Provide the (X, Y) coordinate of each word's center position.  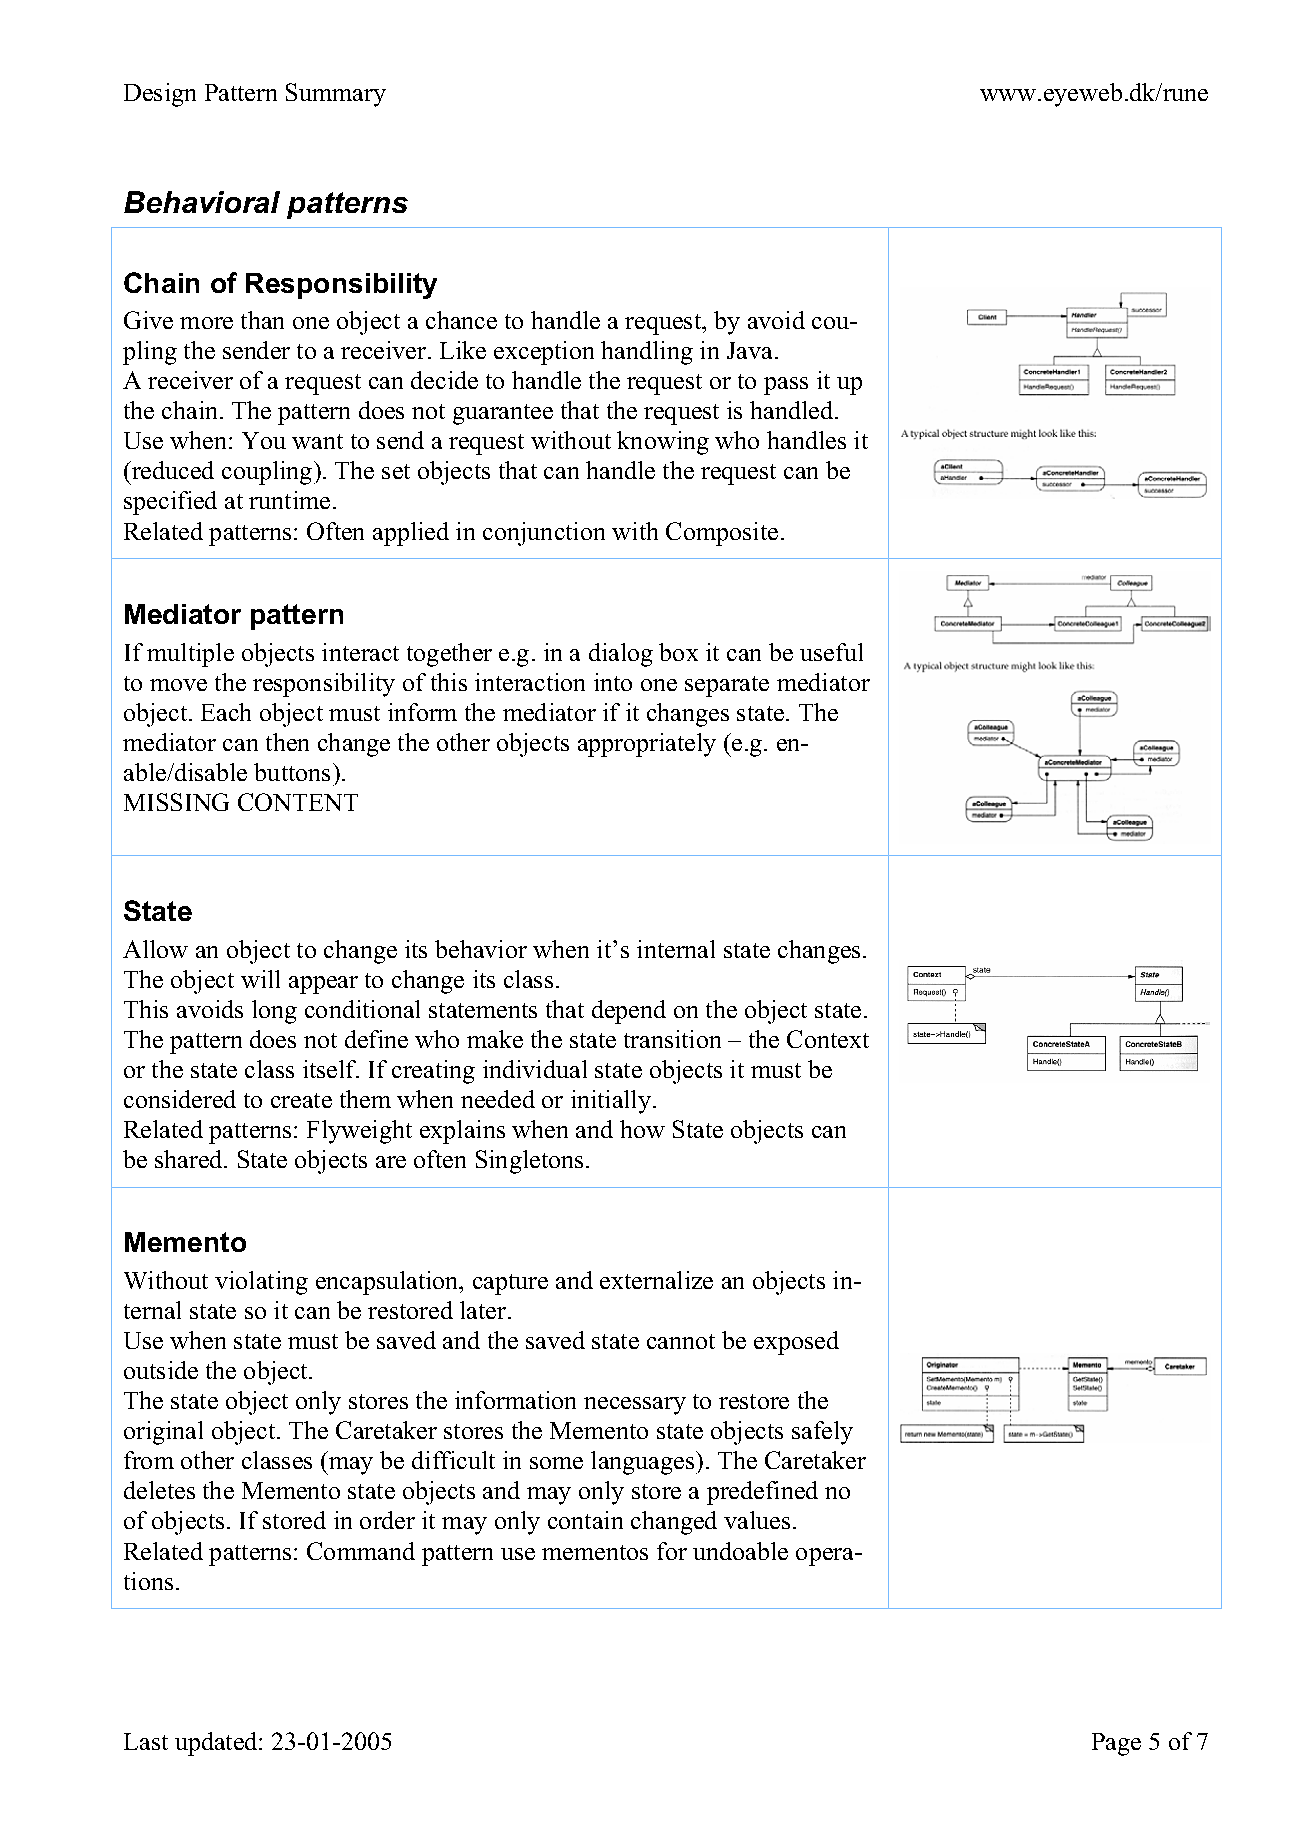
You (264, 440)
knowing (663, 443)
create (301, 1100)
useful (831, 652)
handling (647, 353)
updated (217, 1744)
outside (161, 1370)
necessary (635, 1406)
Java (751, 350)
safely (822, 1433)
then (287, 742)
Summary (336, 95)
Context (828, 1039)
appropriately (647, 745)
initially (612, 1102)
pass (786, 386)
